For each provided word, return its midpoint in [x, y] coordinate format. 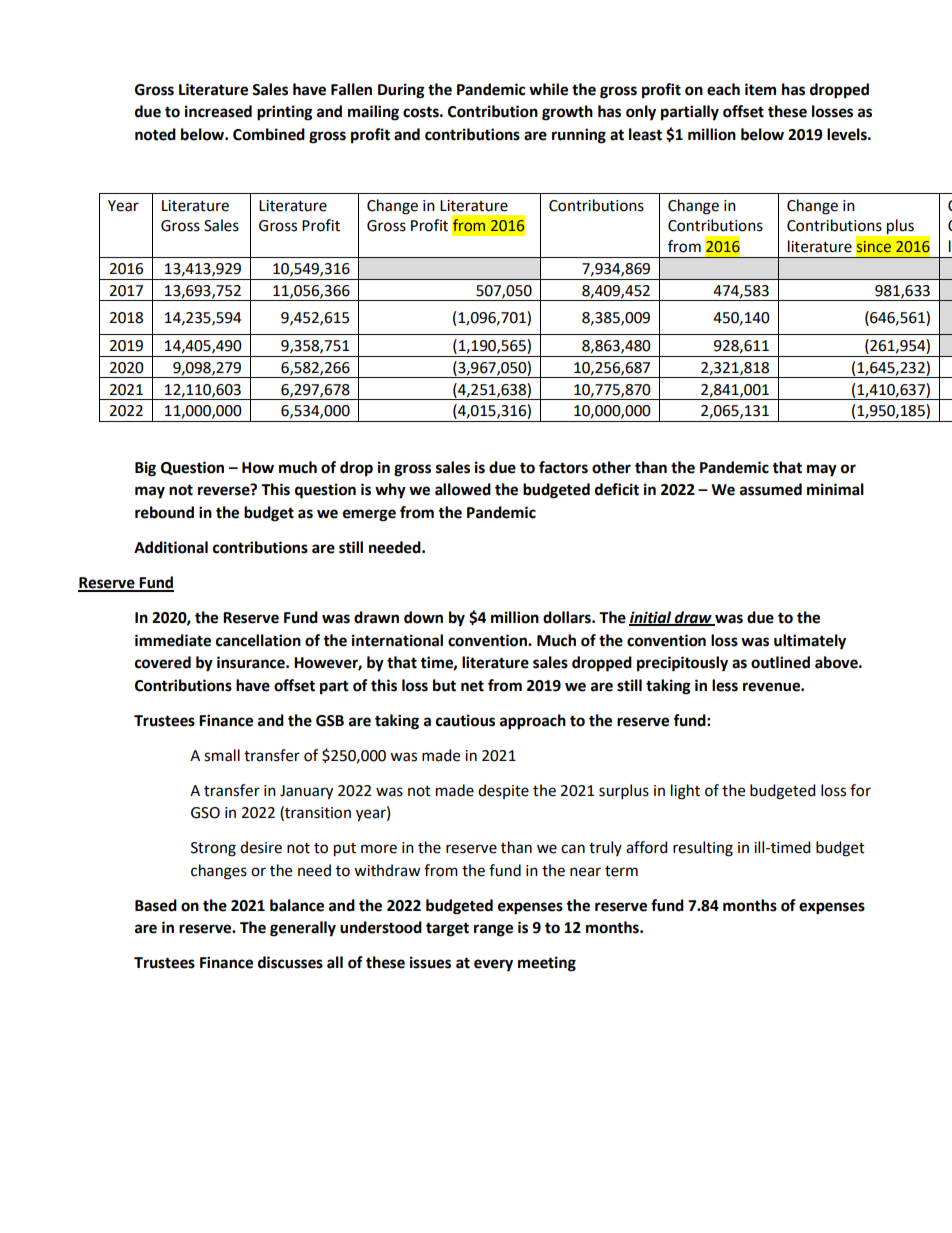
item [760, 89]
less [725, 685]
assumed [771, 489]
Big [145, 469]
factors [563, 467]
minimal [835, 489]
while [548, 89]
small [222, 755]
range [493, 930]
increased [218, 111]
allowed [463, 489]
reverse [225, 490]
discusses [290, 962]
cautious [465, 720]
